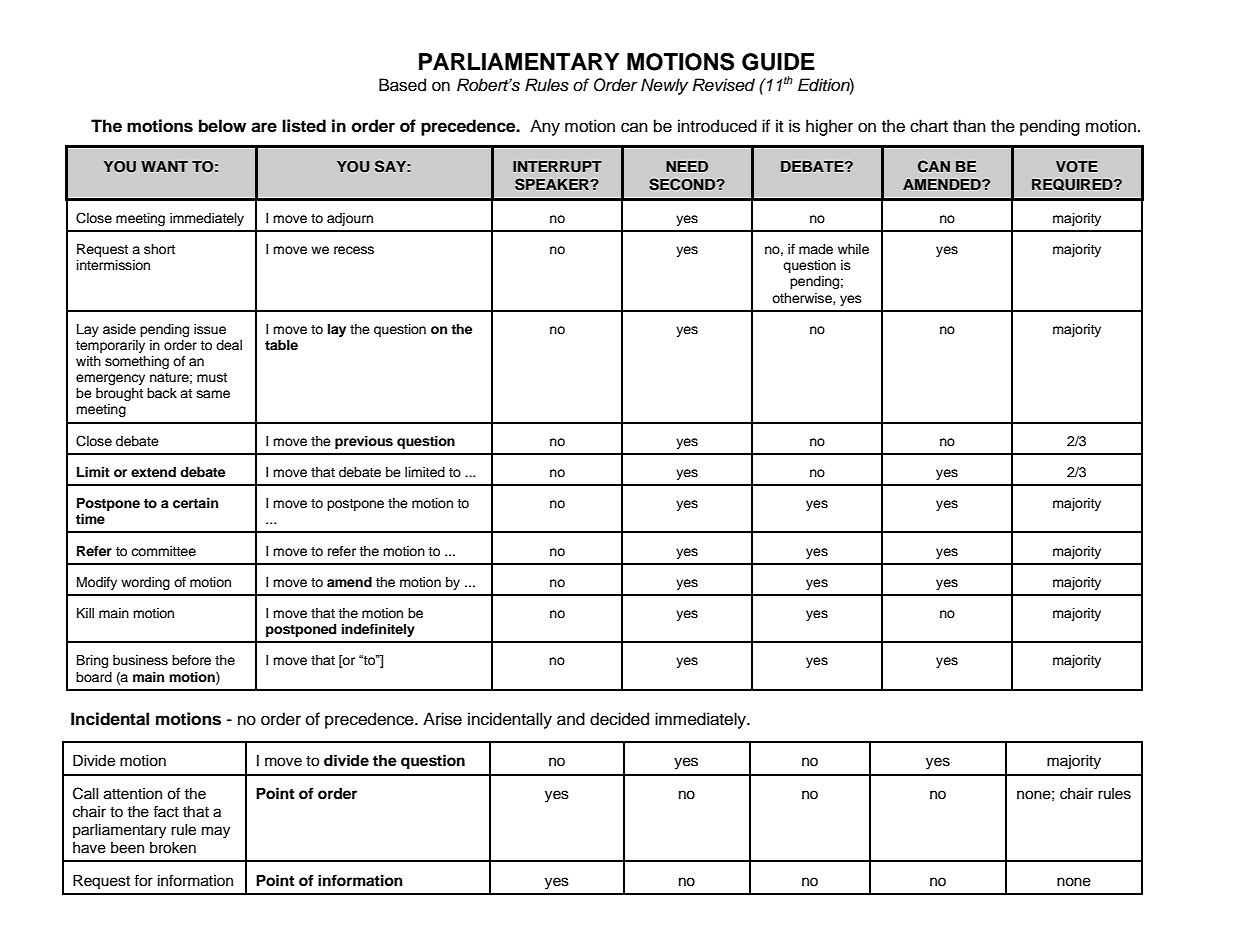 This image has width=1233, height=952. What do you see at coordinates (281, 345) in the image?
I see `table` at bounding box center [281, 345].
